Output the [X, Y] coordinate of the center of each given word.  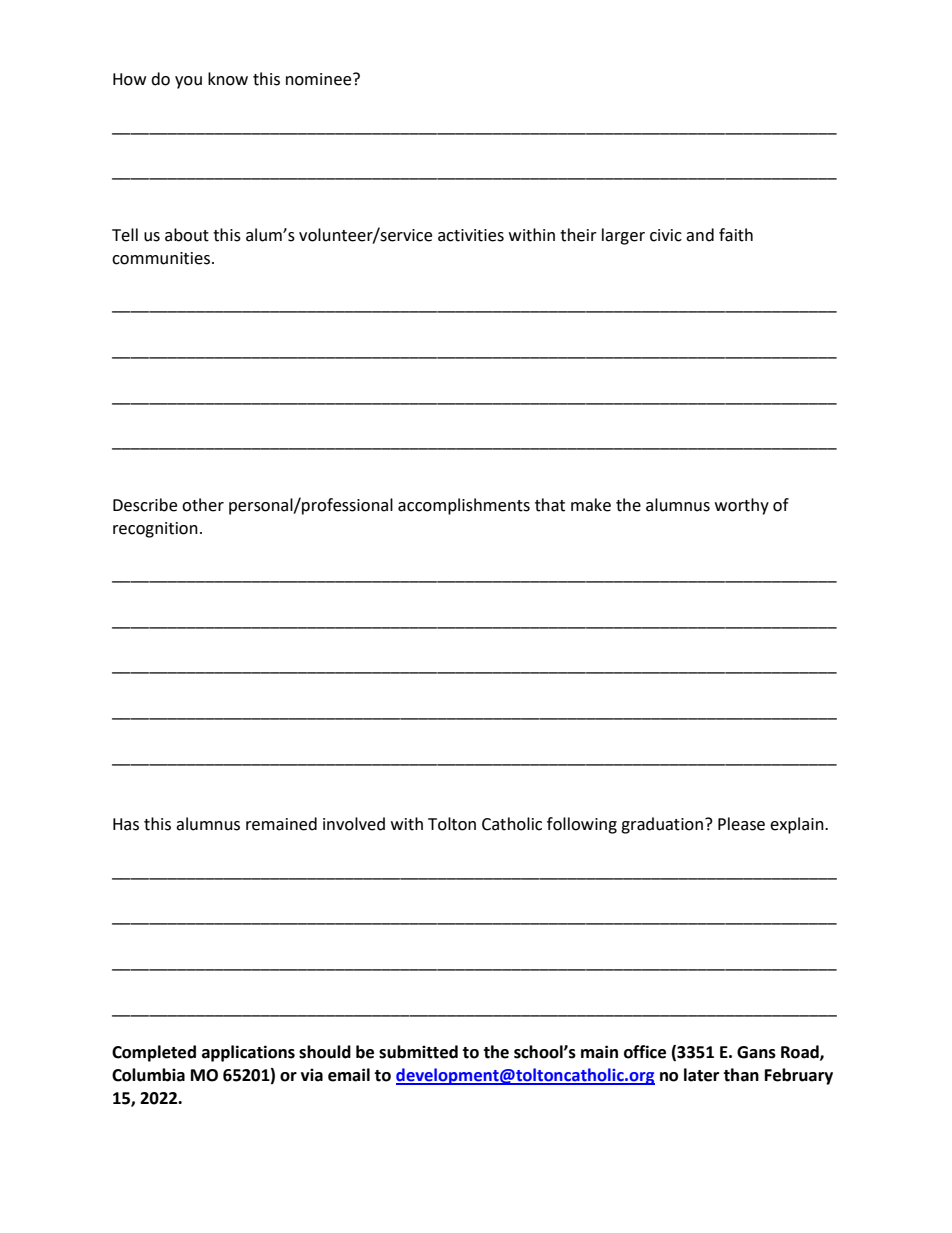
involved [354, 824]
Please [741, 824]
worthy [742, 506]
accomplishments [464, 506]
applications [248, 1053]
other [203, 505]
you [188, 82]
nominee [320, 79]
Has [126, 824]
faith [736, 235]
